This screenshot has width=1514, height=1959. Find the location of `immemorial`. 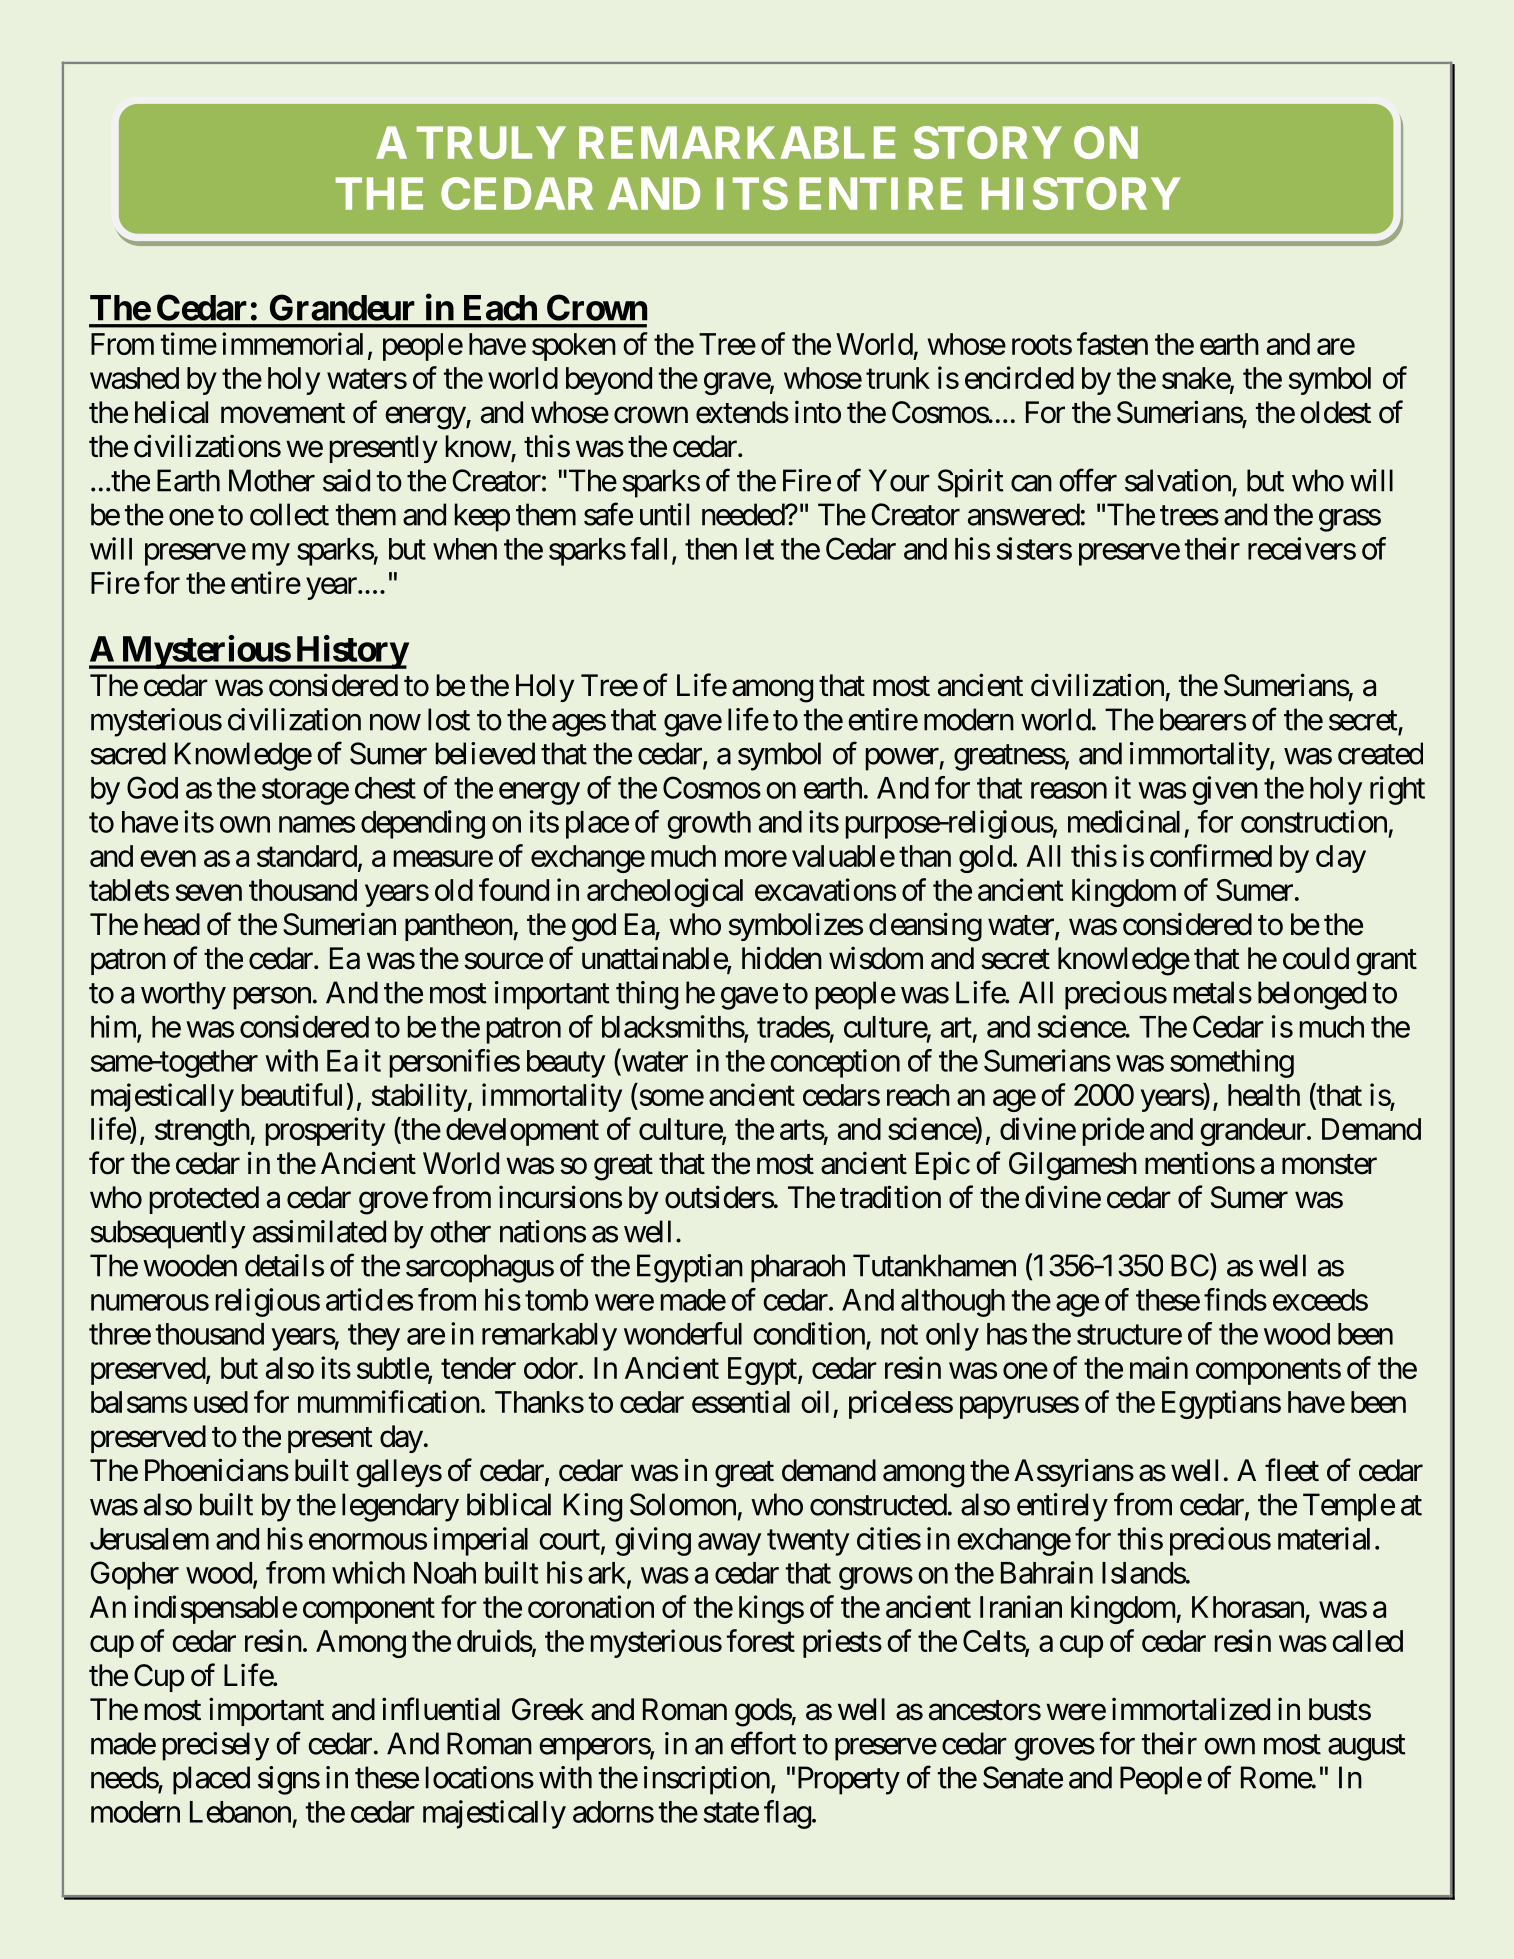

immemorial is located at coordinates (292, 343).
